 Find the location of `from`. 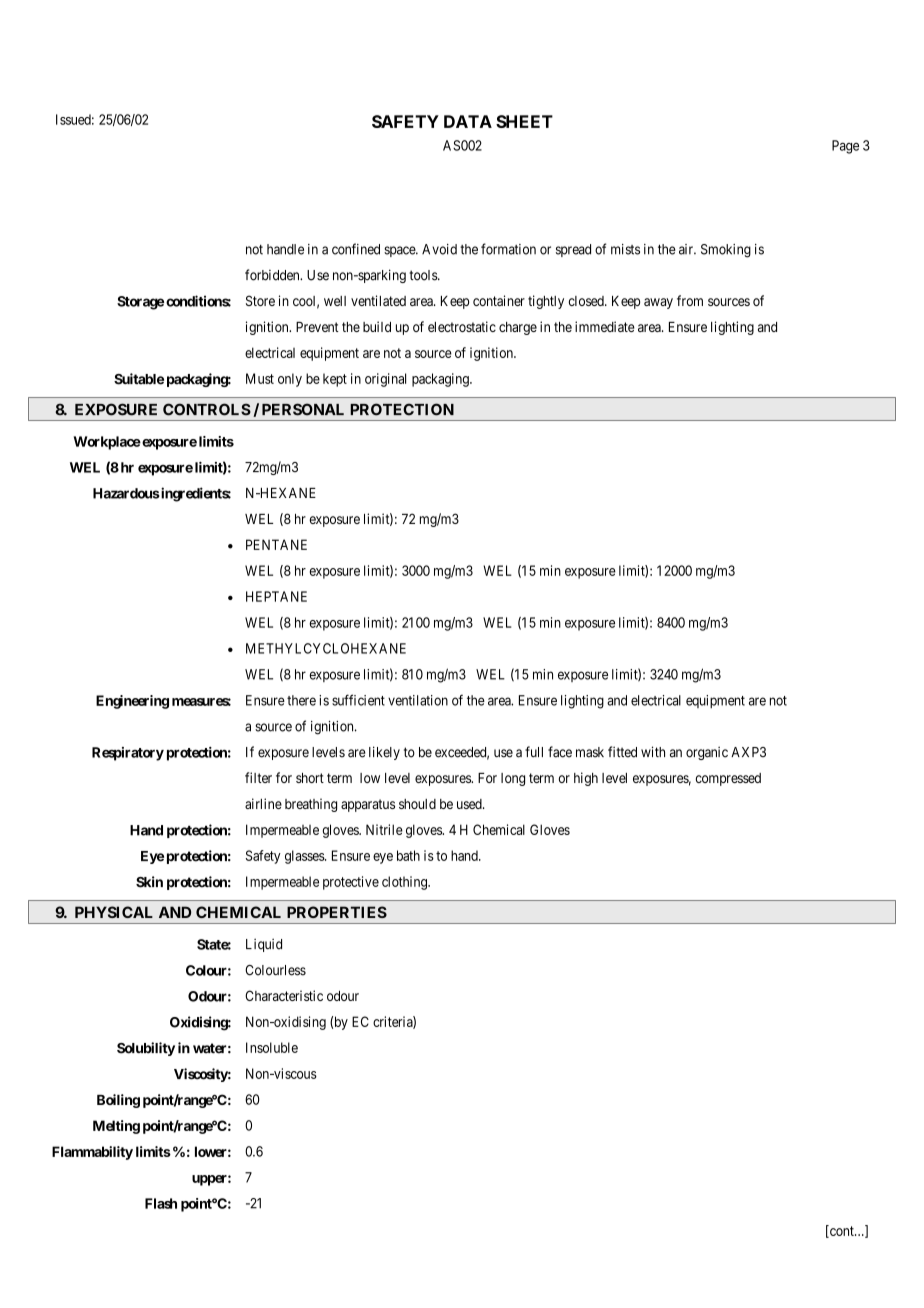

from is located at coordinates (690, 300).
